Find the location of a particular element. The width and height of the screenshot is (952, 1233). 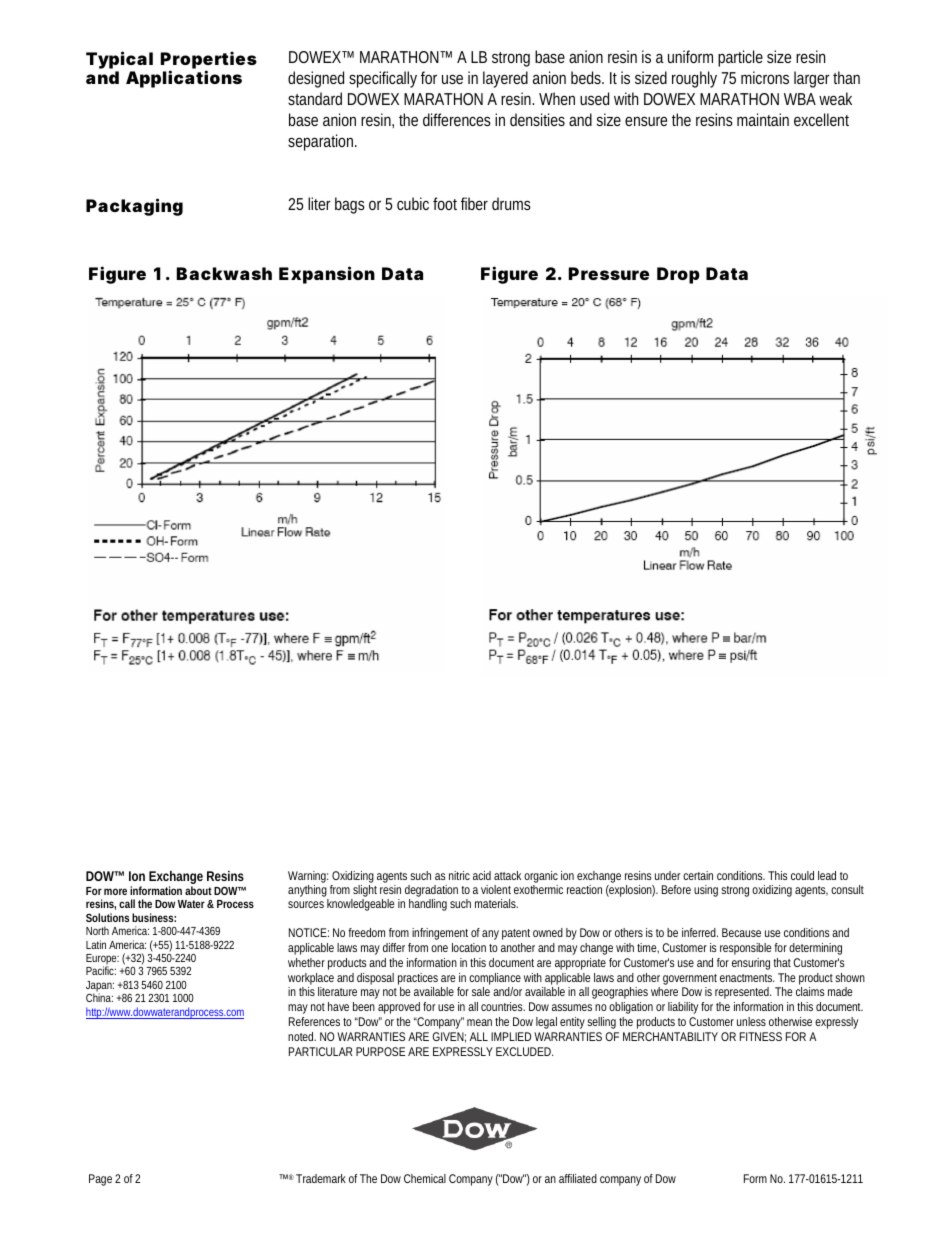

Page is located at coordinates (100, 1180).
